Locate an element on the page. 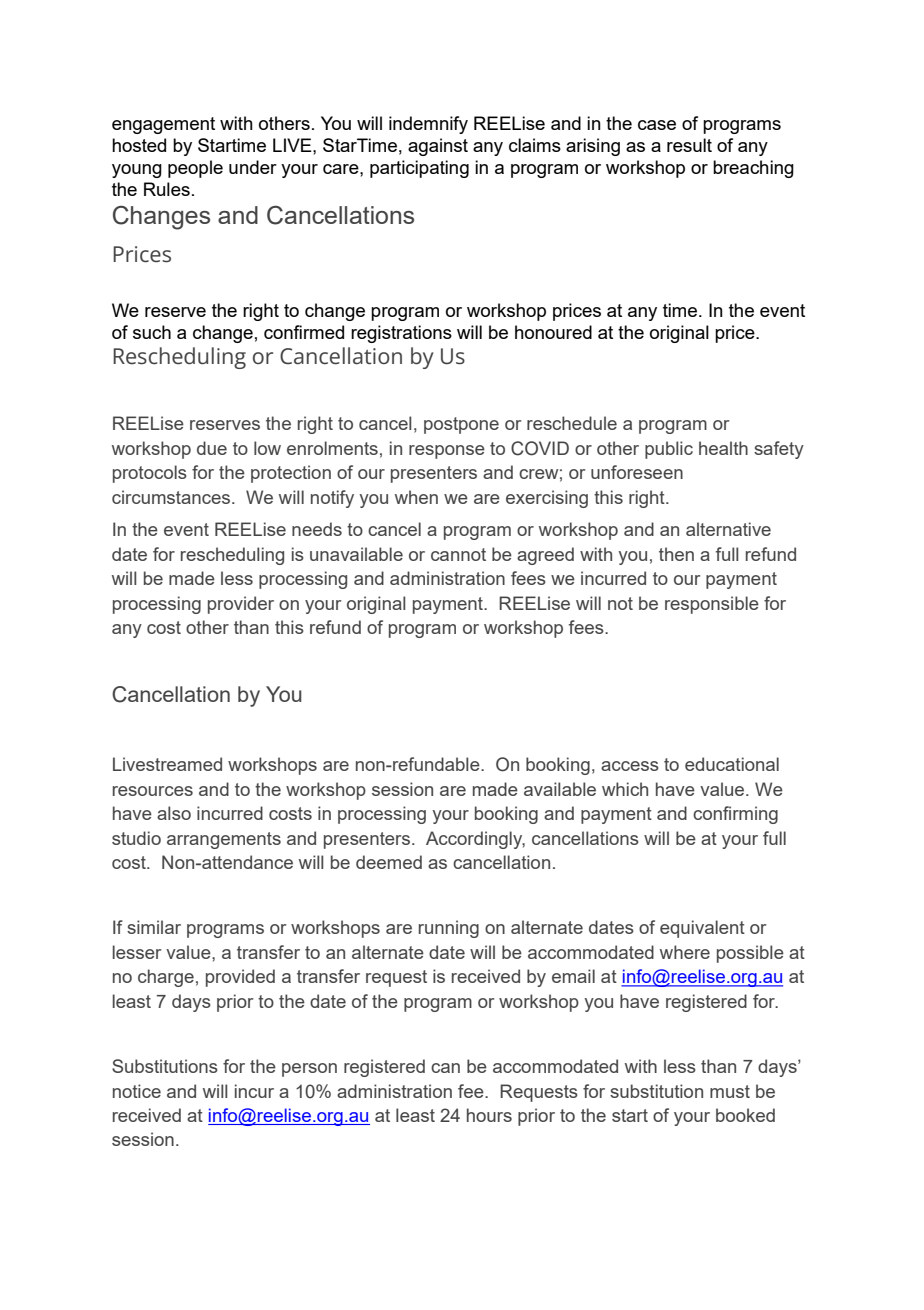  notice is located at coordinates (137, 1091).
